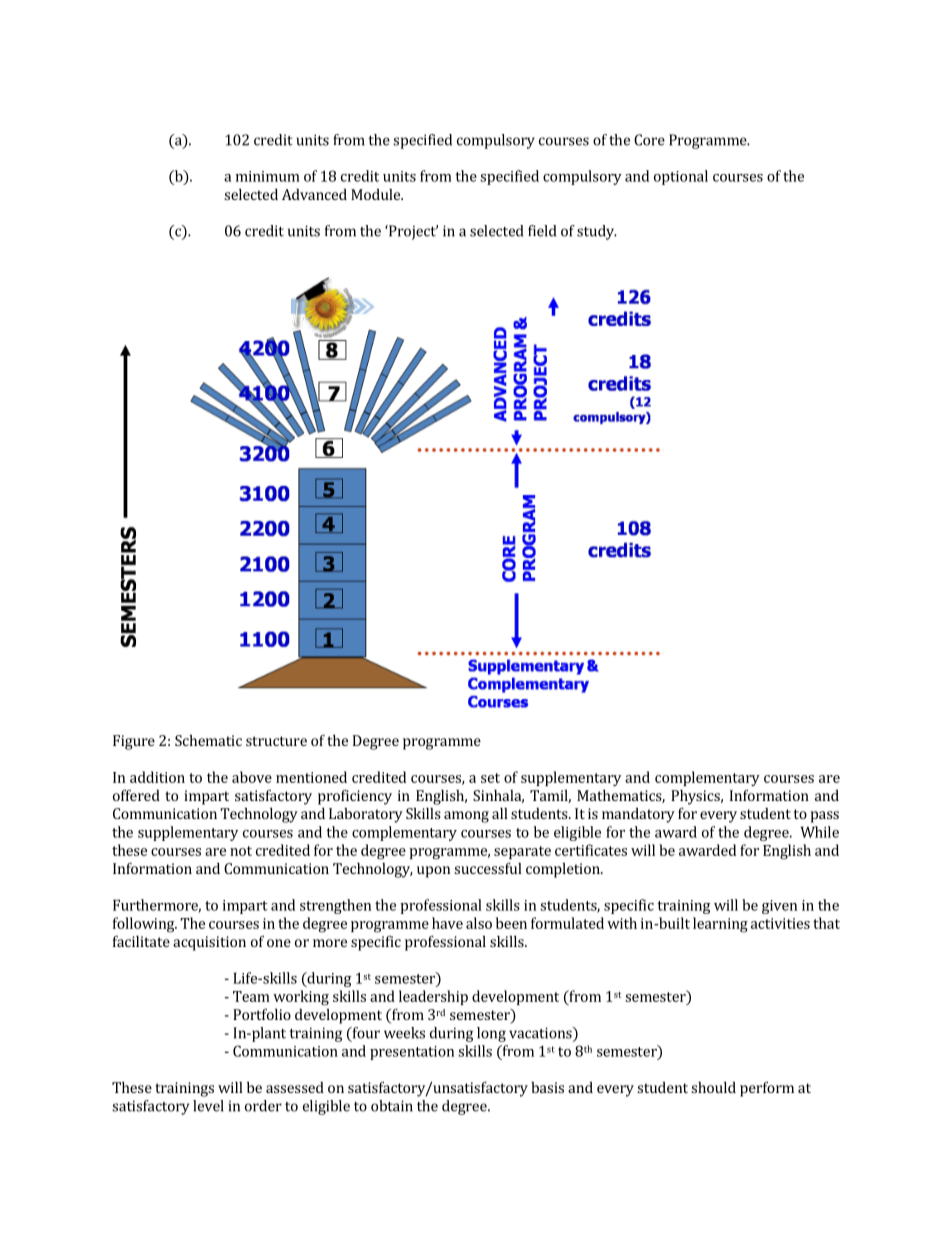 This screenshot has width=952, height=1233. Describe the element at coordinates (208, 1106) in the screenshot. I see `level` at that location.
